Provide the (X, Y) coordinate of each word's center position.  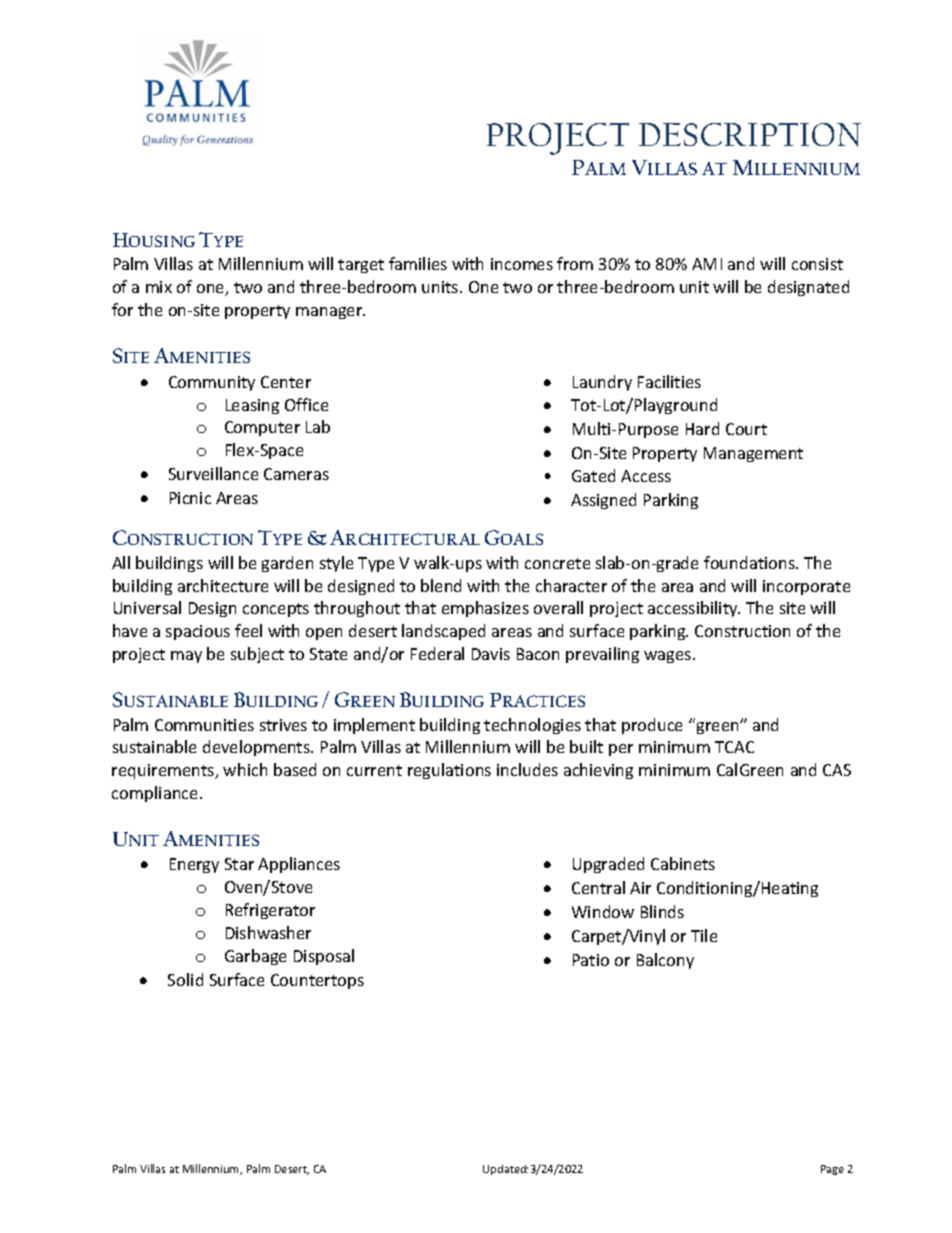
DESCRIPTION (750, 135)
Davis (491, 654)
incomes (522, 264)
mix (159, 287)
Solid (185, 979)
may (186, 657)
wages (669, 657)
